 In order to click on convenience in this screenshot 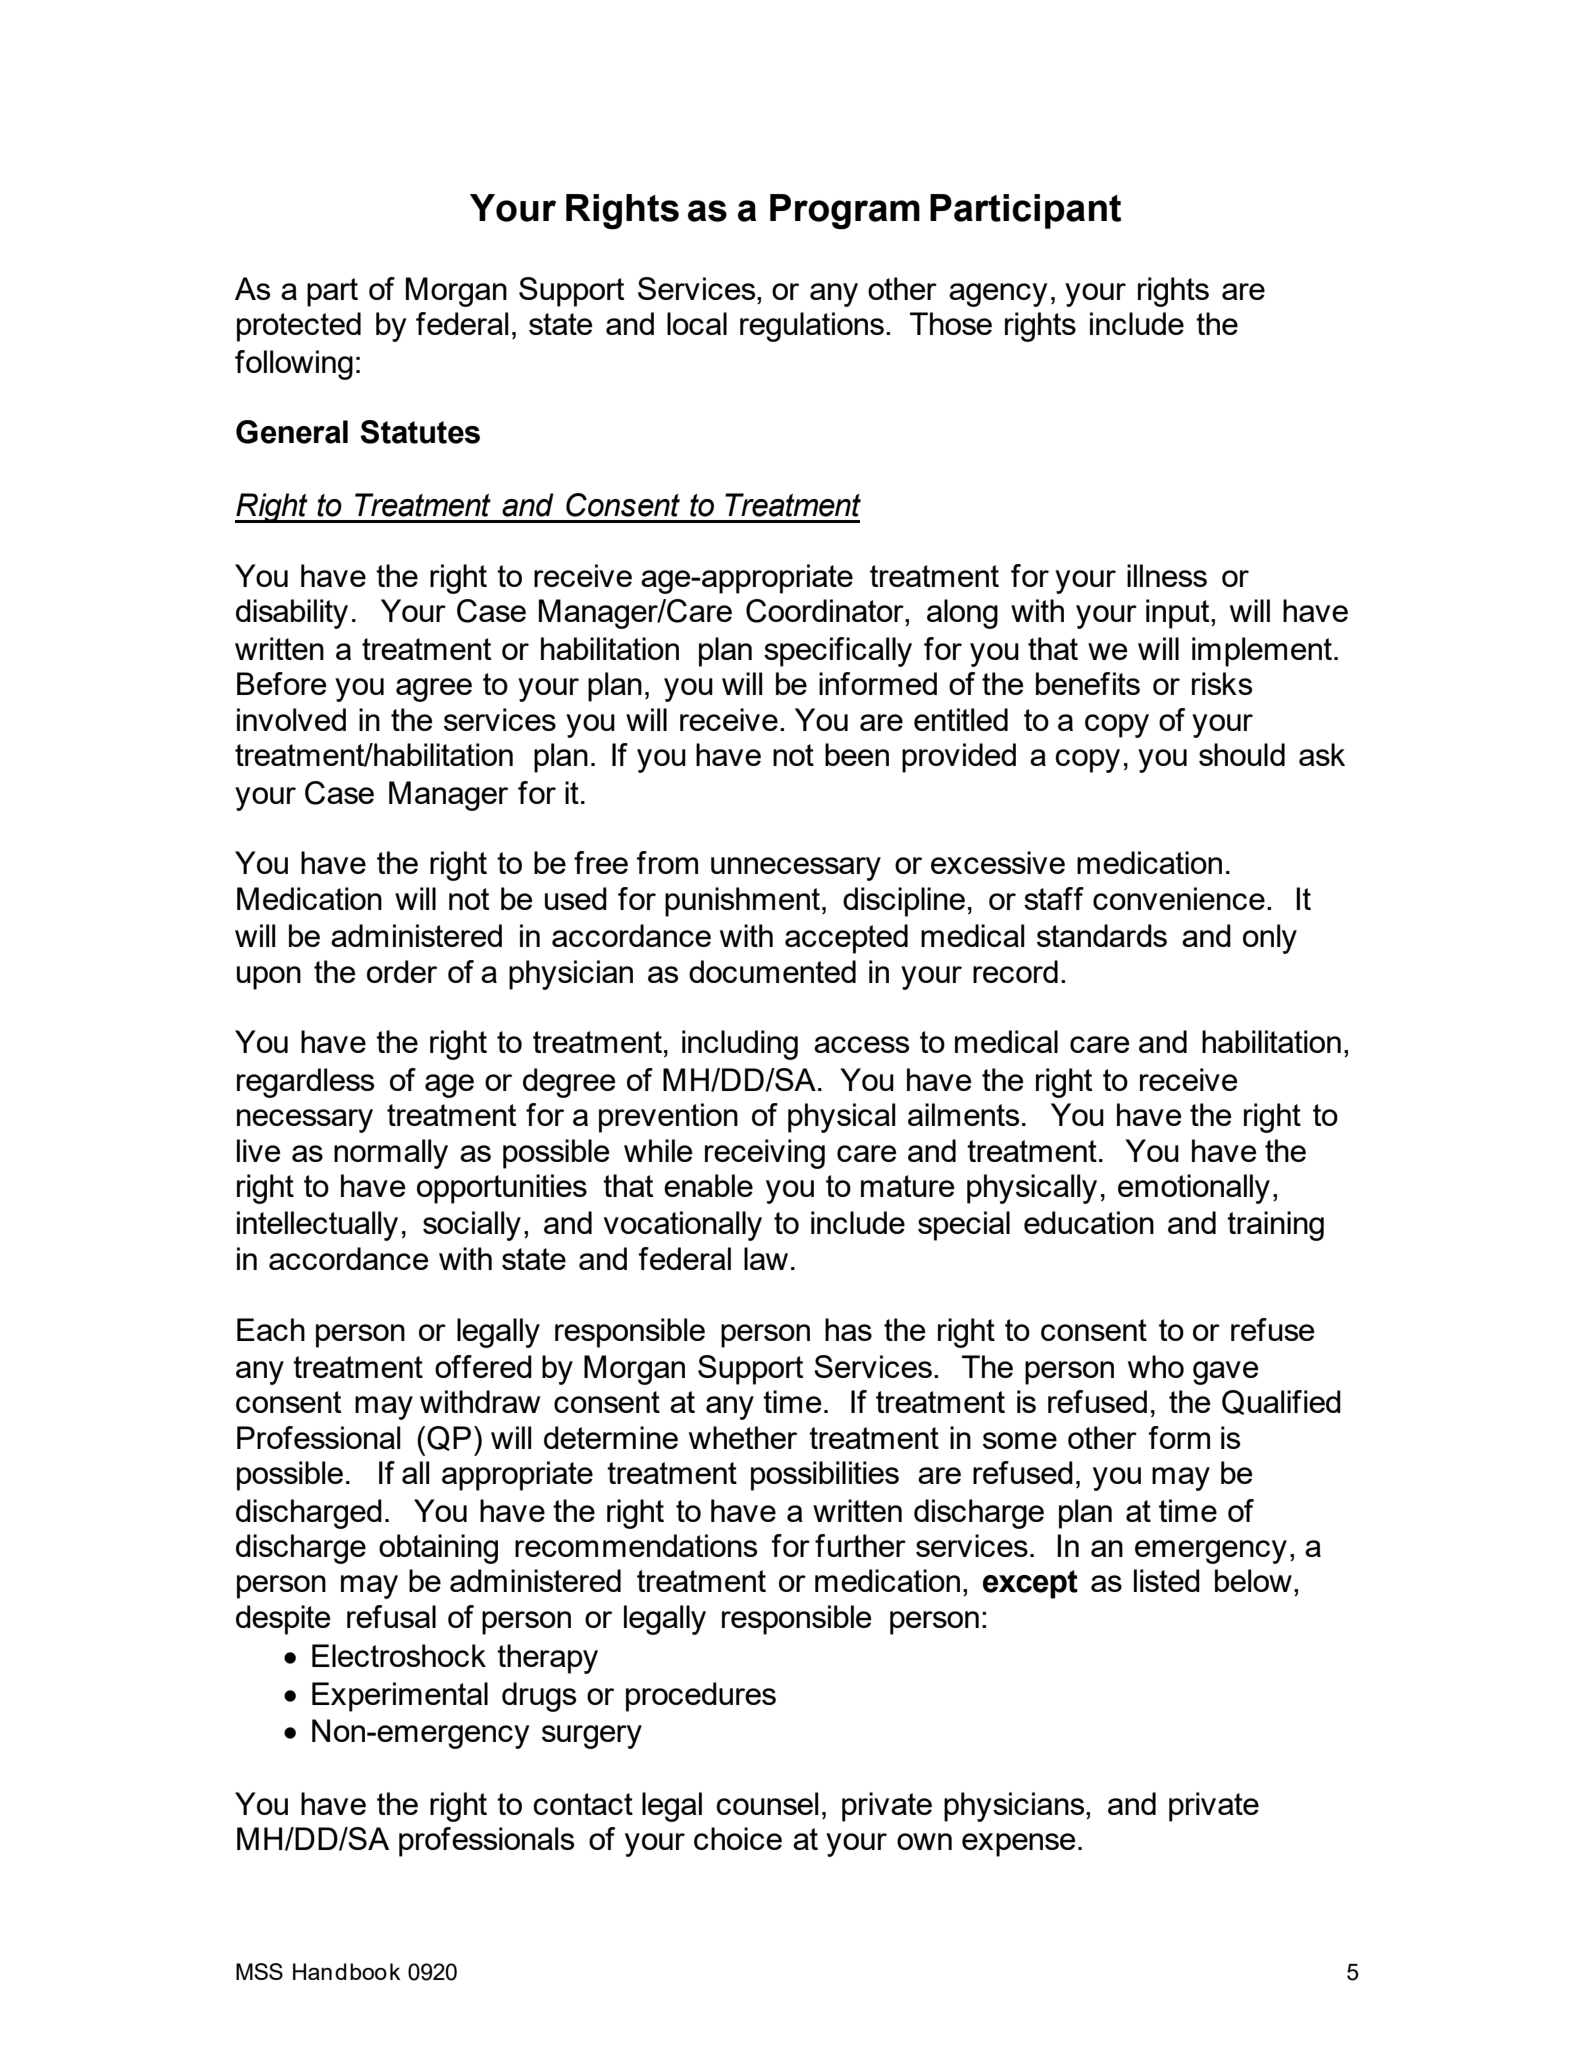, I will do `click(1179, 898)`.
